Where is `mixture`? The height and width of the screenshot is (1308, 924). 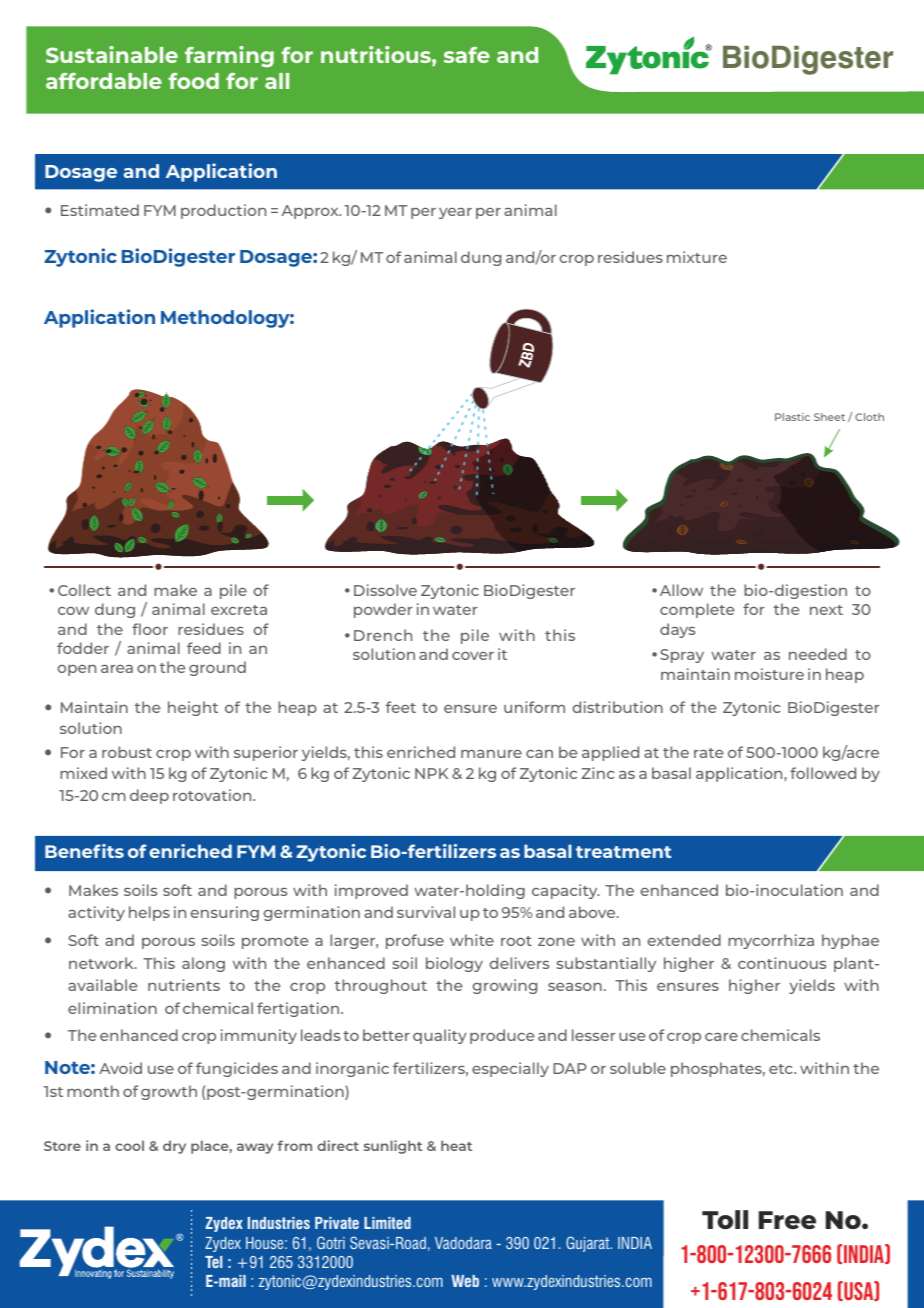 mixture is located at coordinates (697, 257).
